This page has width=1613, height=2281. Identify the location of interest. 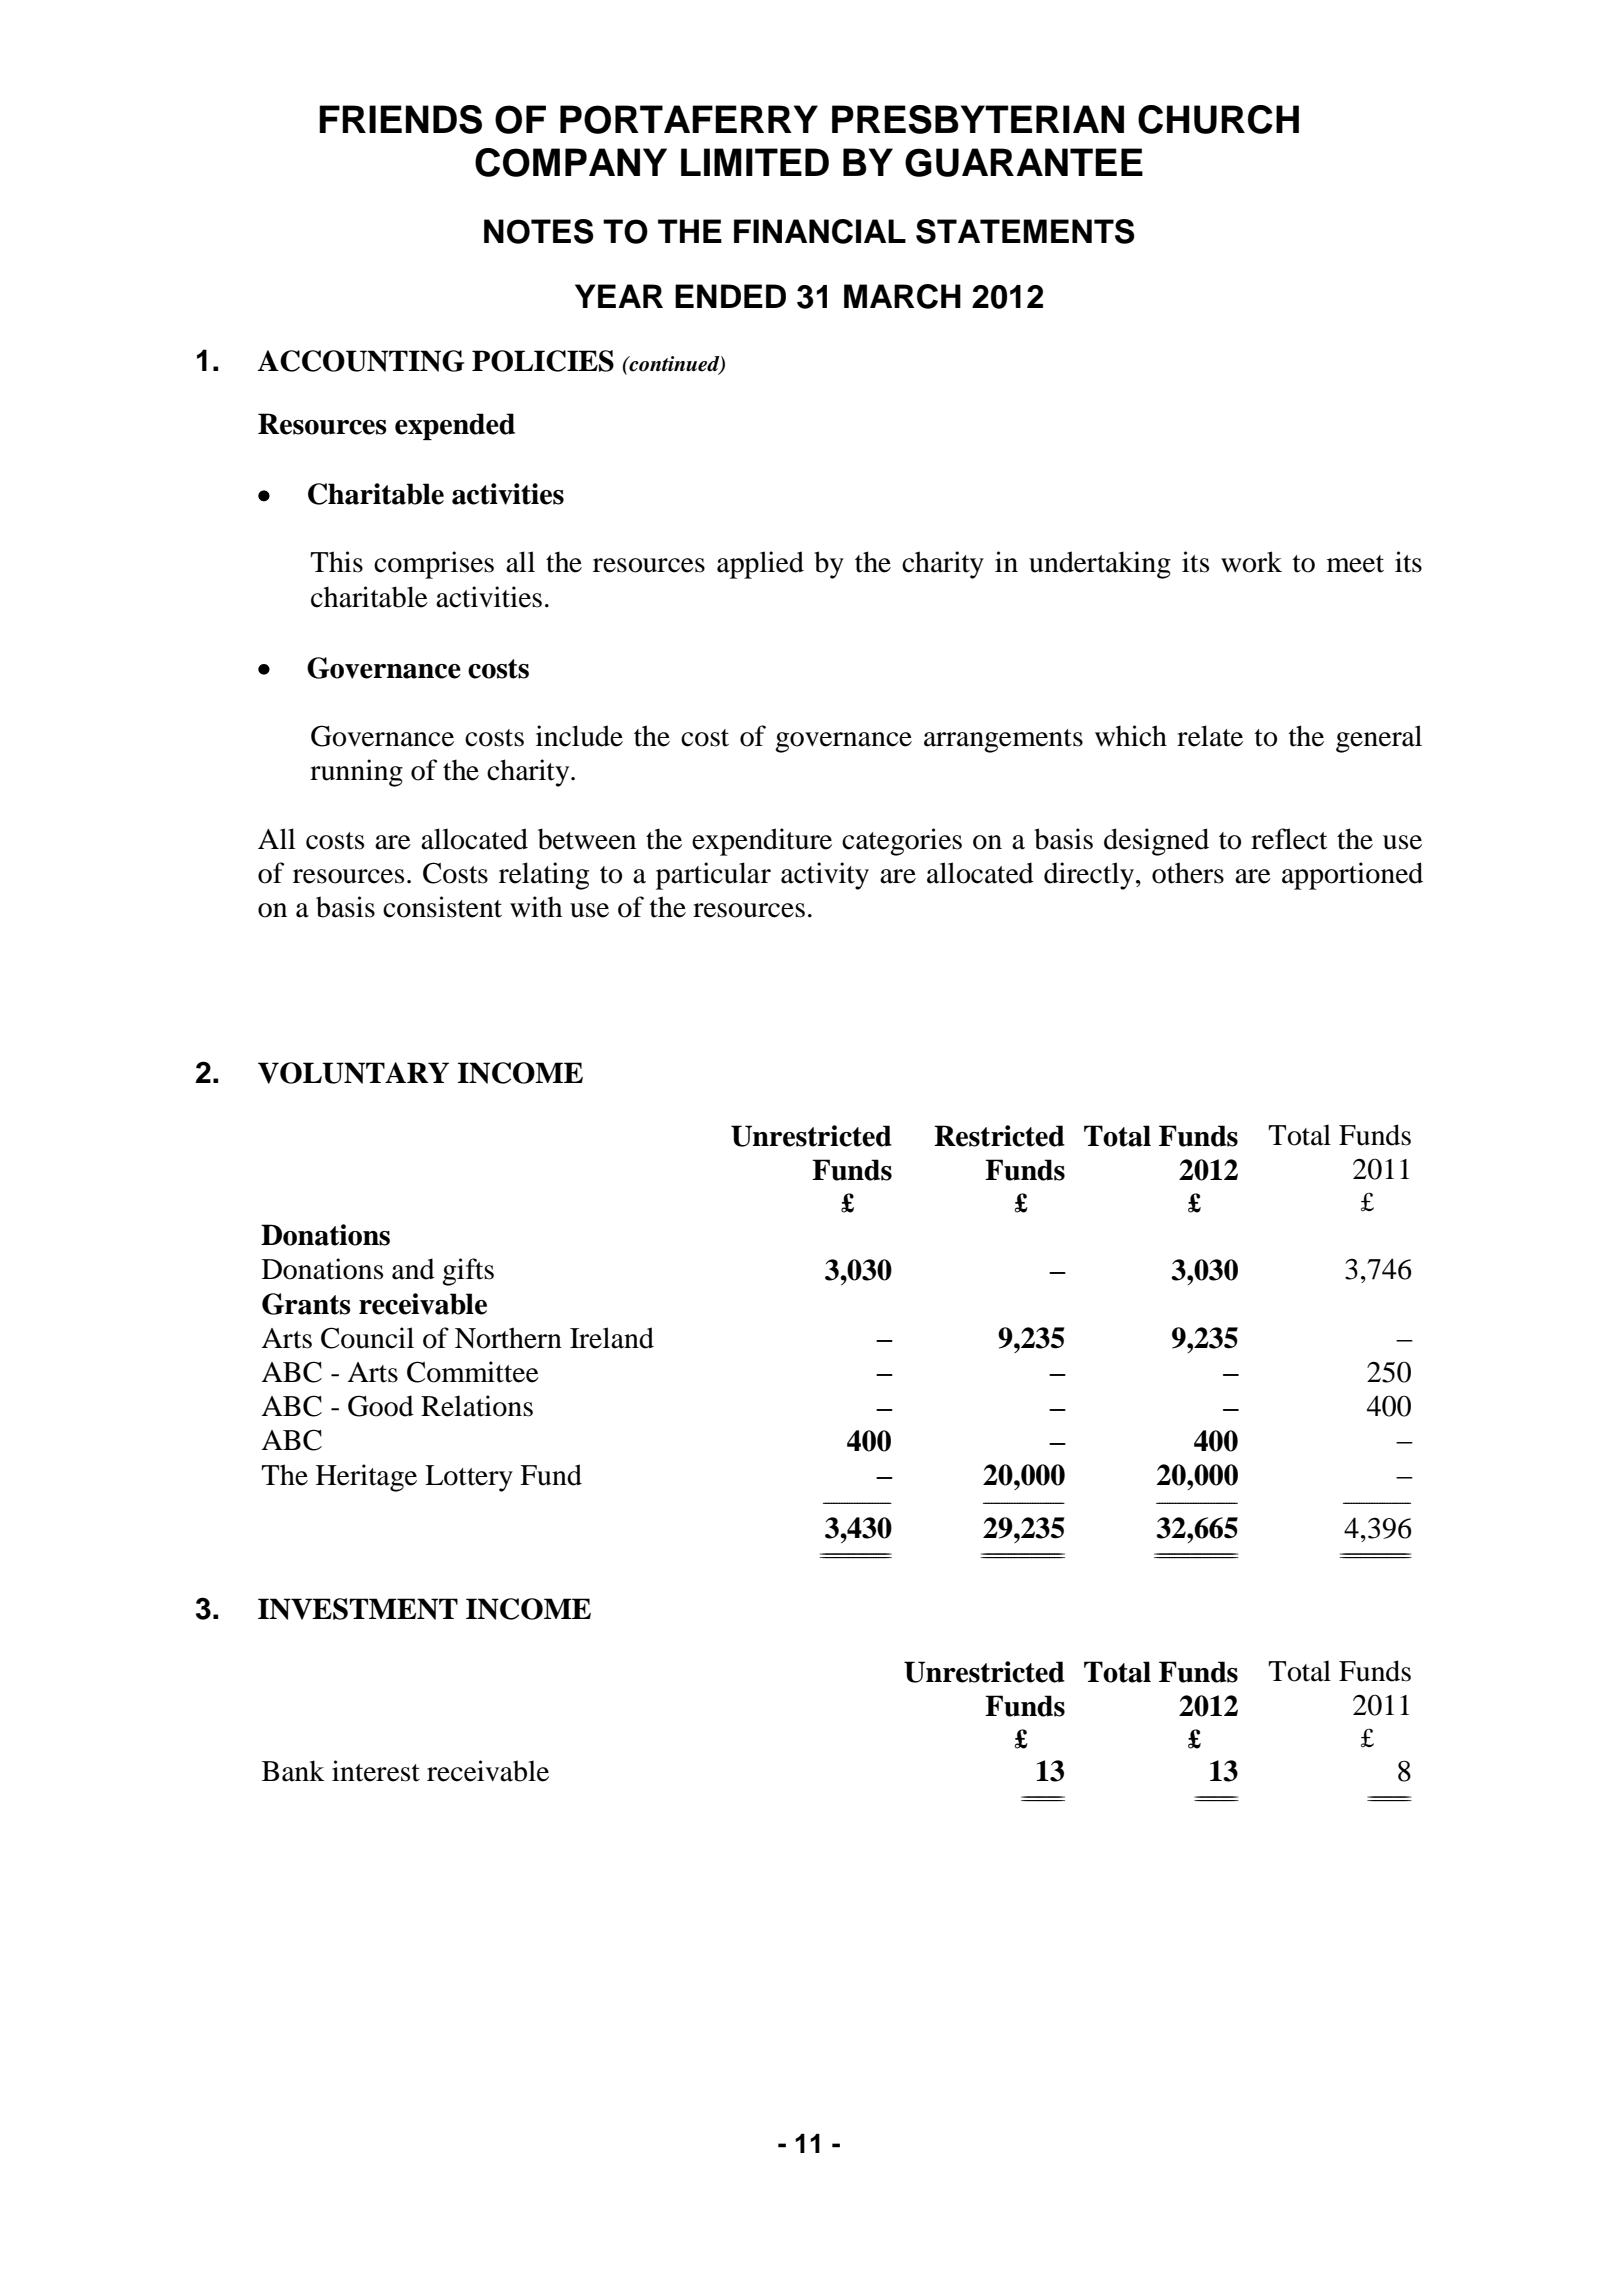
(376, 1771).
